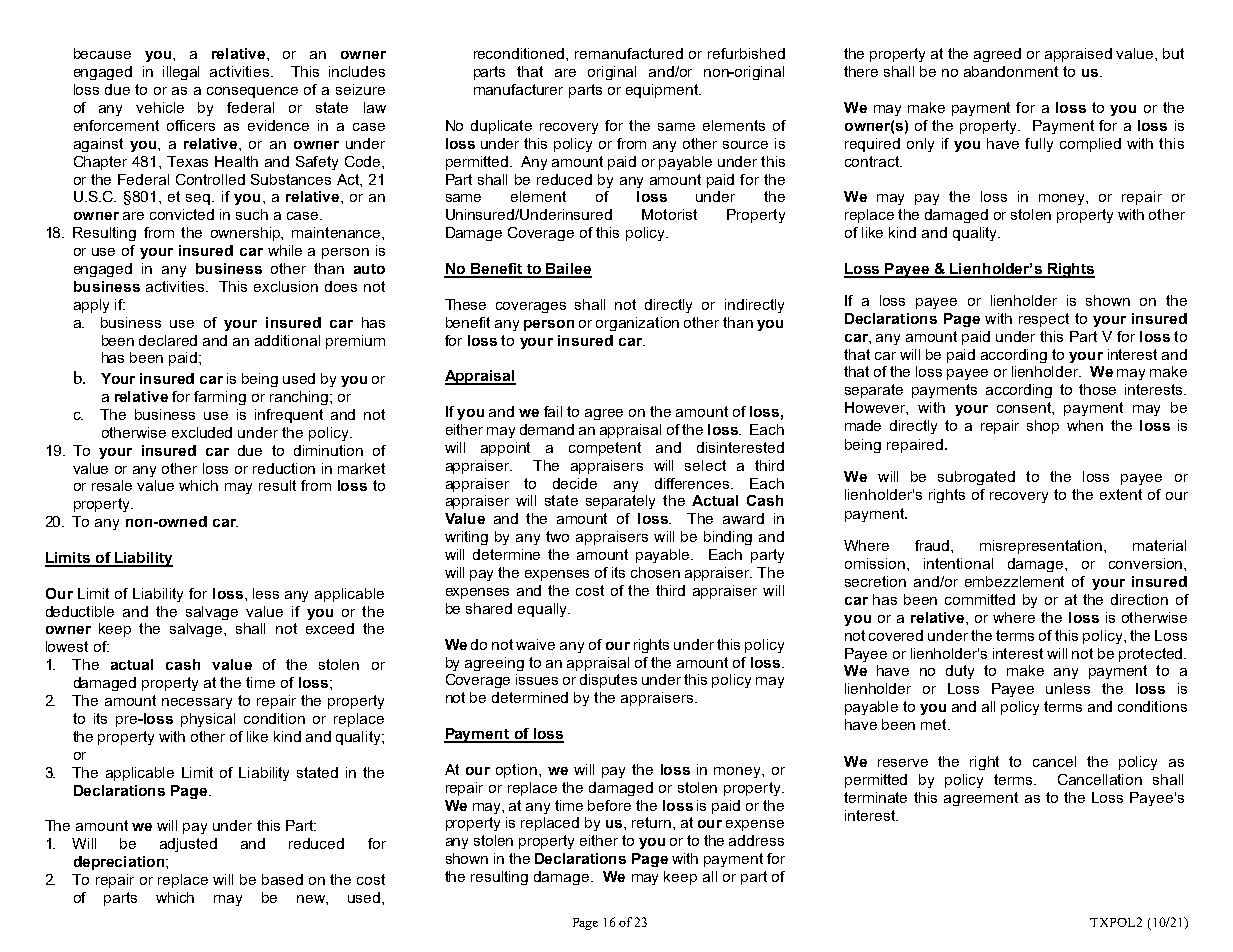 The width and height of the document is (1233, 952). I want to click on organization, so click(637, 324).
